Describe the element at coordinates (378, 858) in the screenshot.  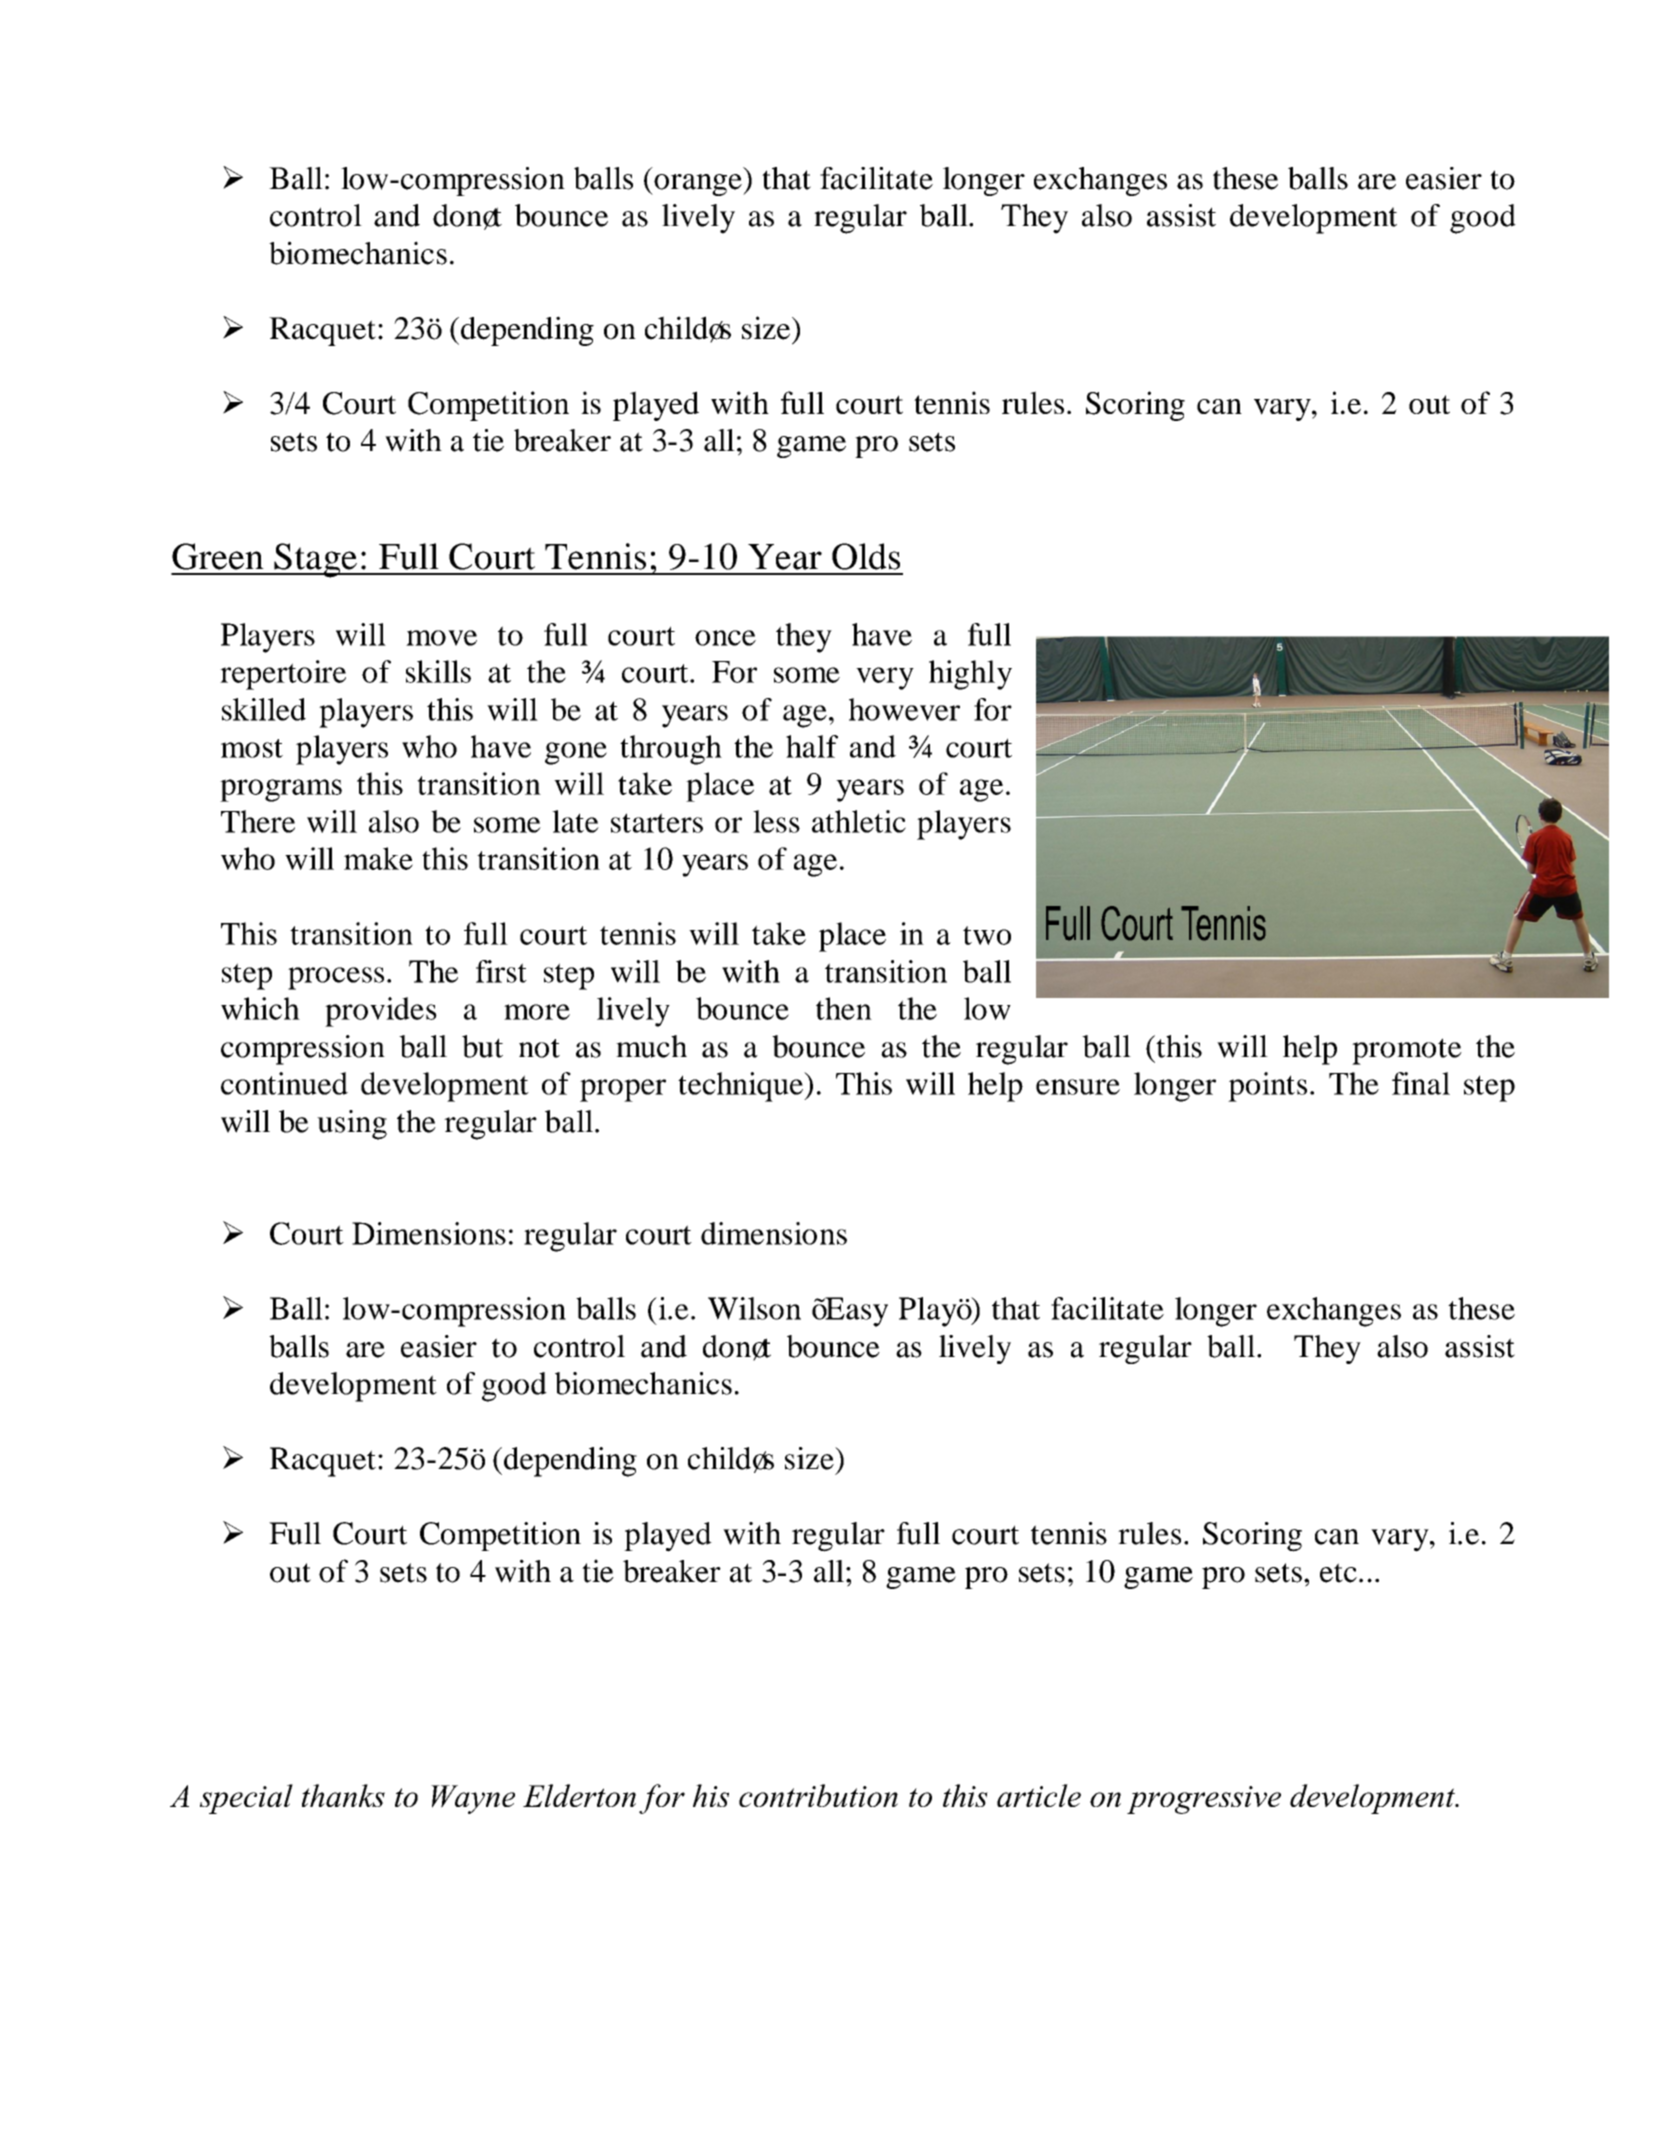
I see `make` at that location.
